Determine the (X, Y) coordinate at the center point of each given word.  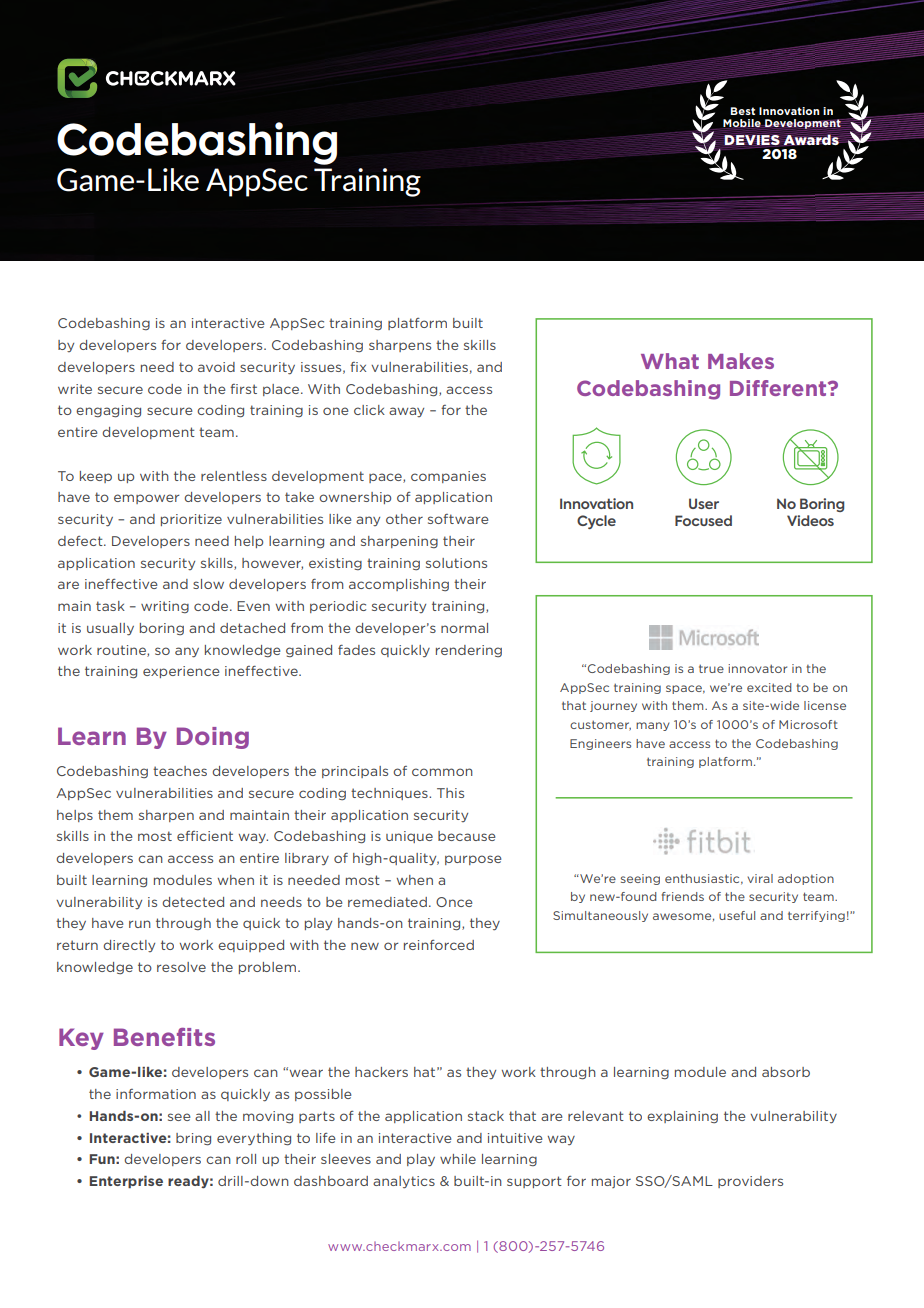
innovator (757, 668)
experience (181, 672)
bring (193, 1139)
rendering (469, 651)
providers (750, 1182)
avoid (216, 367)
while (458, 1159)
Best (742, 111)
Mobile (742, 123)
